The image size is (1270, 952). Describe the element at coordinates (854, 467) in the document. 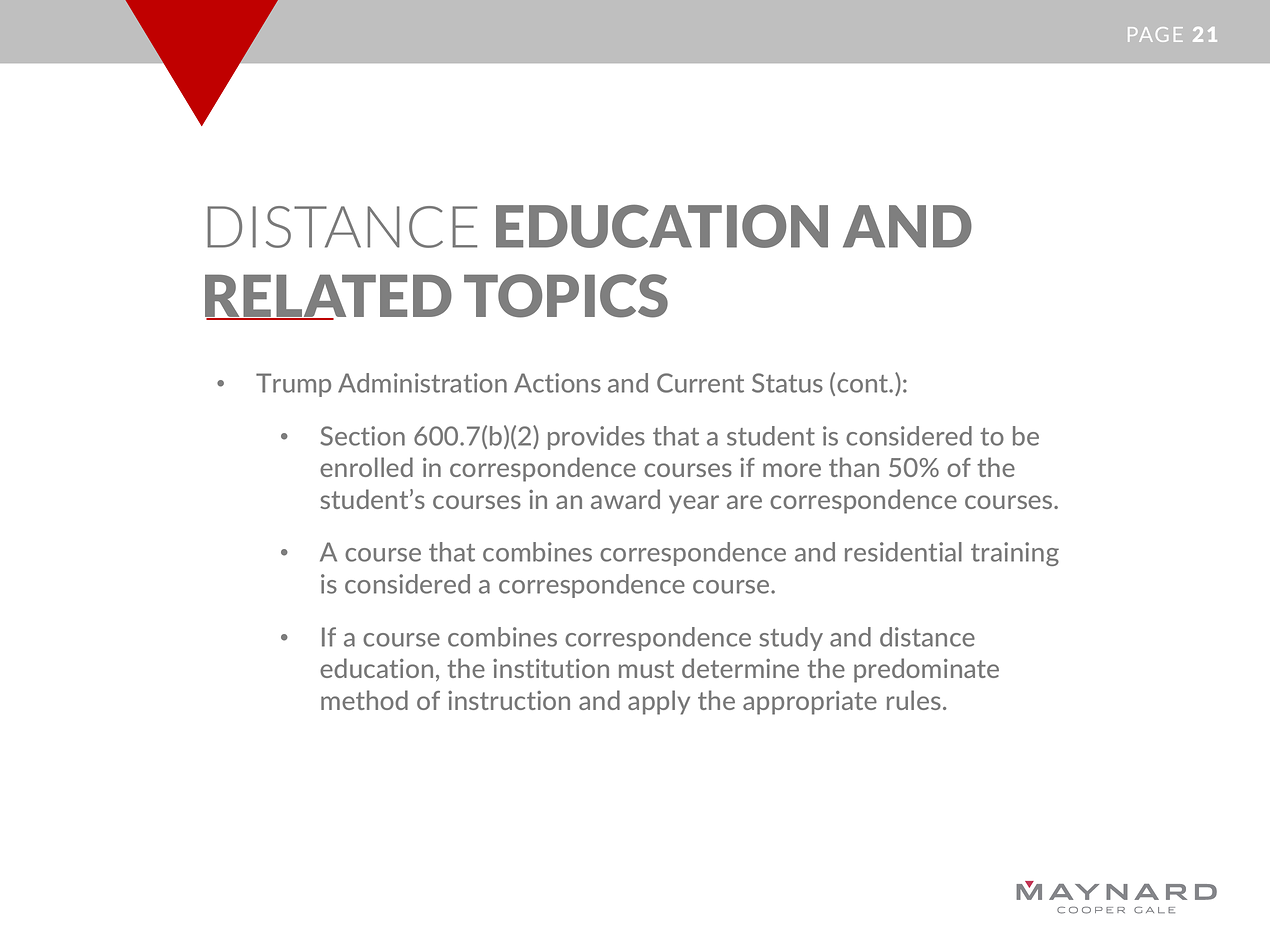

I see `than` at that location.
